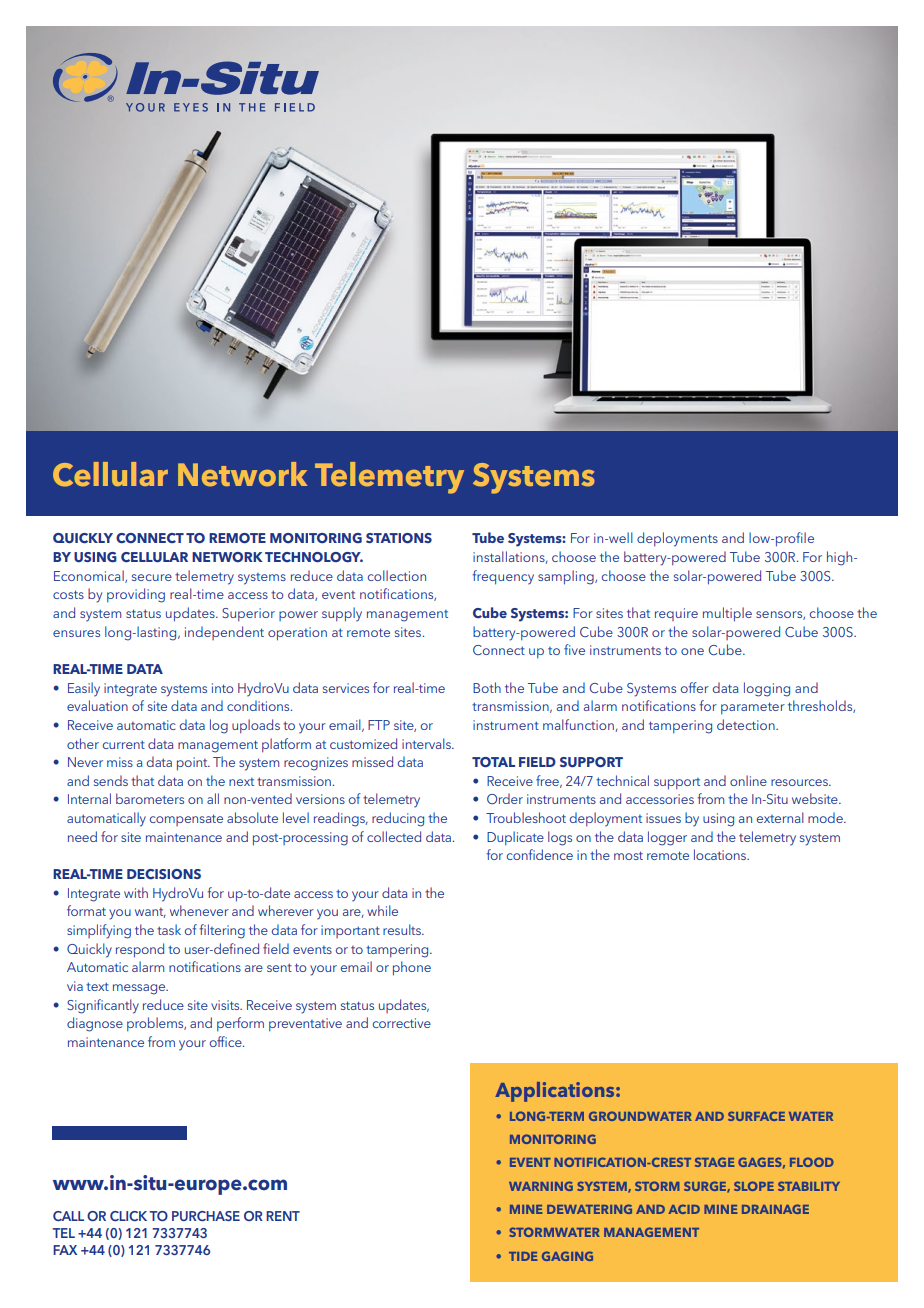 Image resolution: width=924 pixels, height=1308 pixels. What do you see at coordinates (152, 577) in the page?
I see `secure` at bounding box center [152, 577].
